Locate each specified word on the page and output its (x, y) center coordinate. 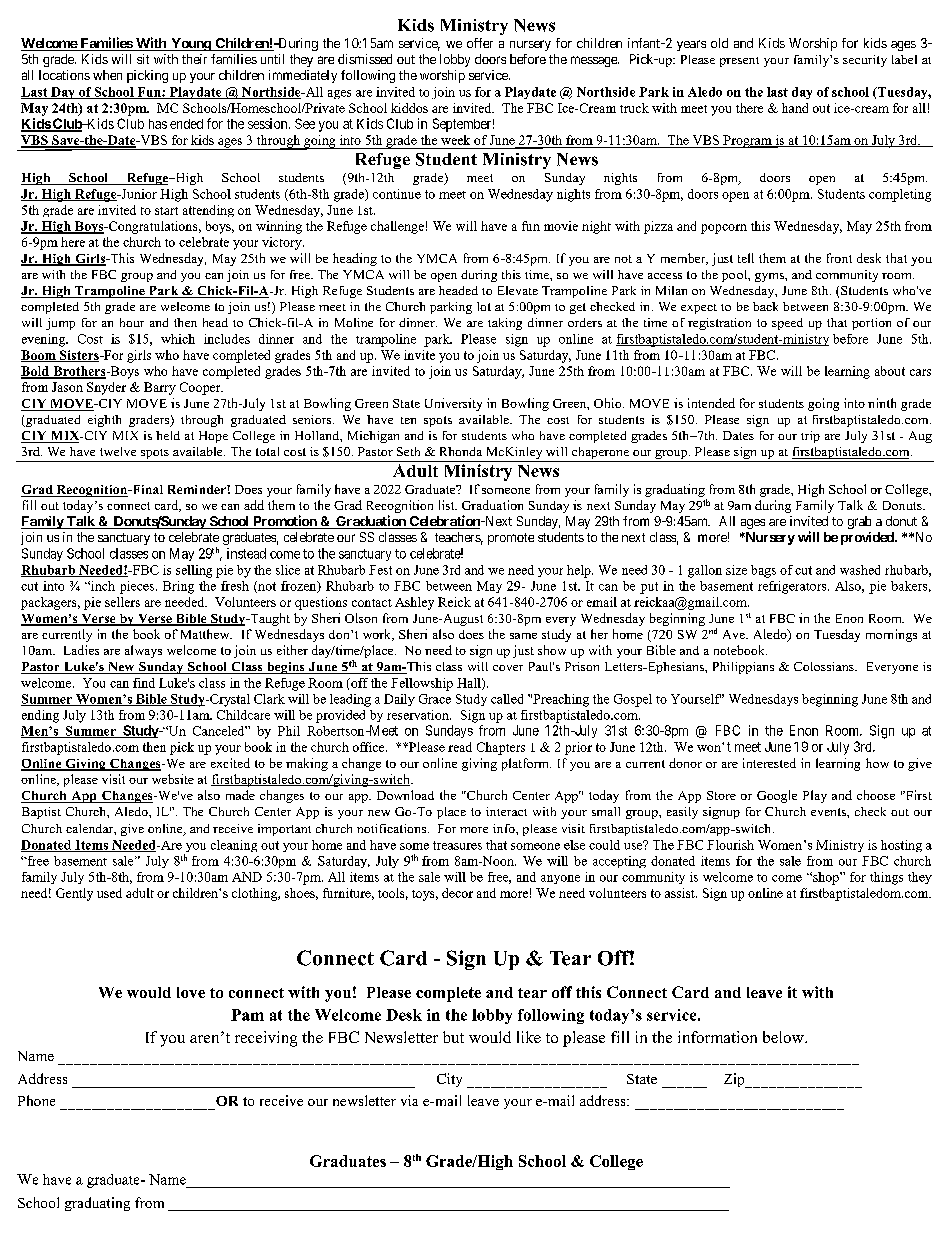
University (453, 404)
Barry (160, 388)
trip (810, 437)
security (865, 61)
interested (769, 763)
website (173, 779)
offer (480, 43)
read (460, 747)
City (449, 1080)
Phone (36, 1100)
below (784, 1037)
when (107, 75)
